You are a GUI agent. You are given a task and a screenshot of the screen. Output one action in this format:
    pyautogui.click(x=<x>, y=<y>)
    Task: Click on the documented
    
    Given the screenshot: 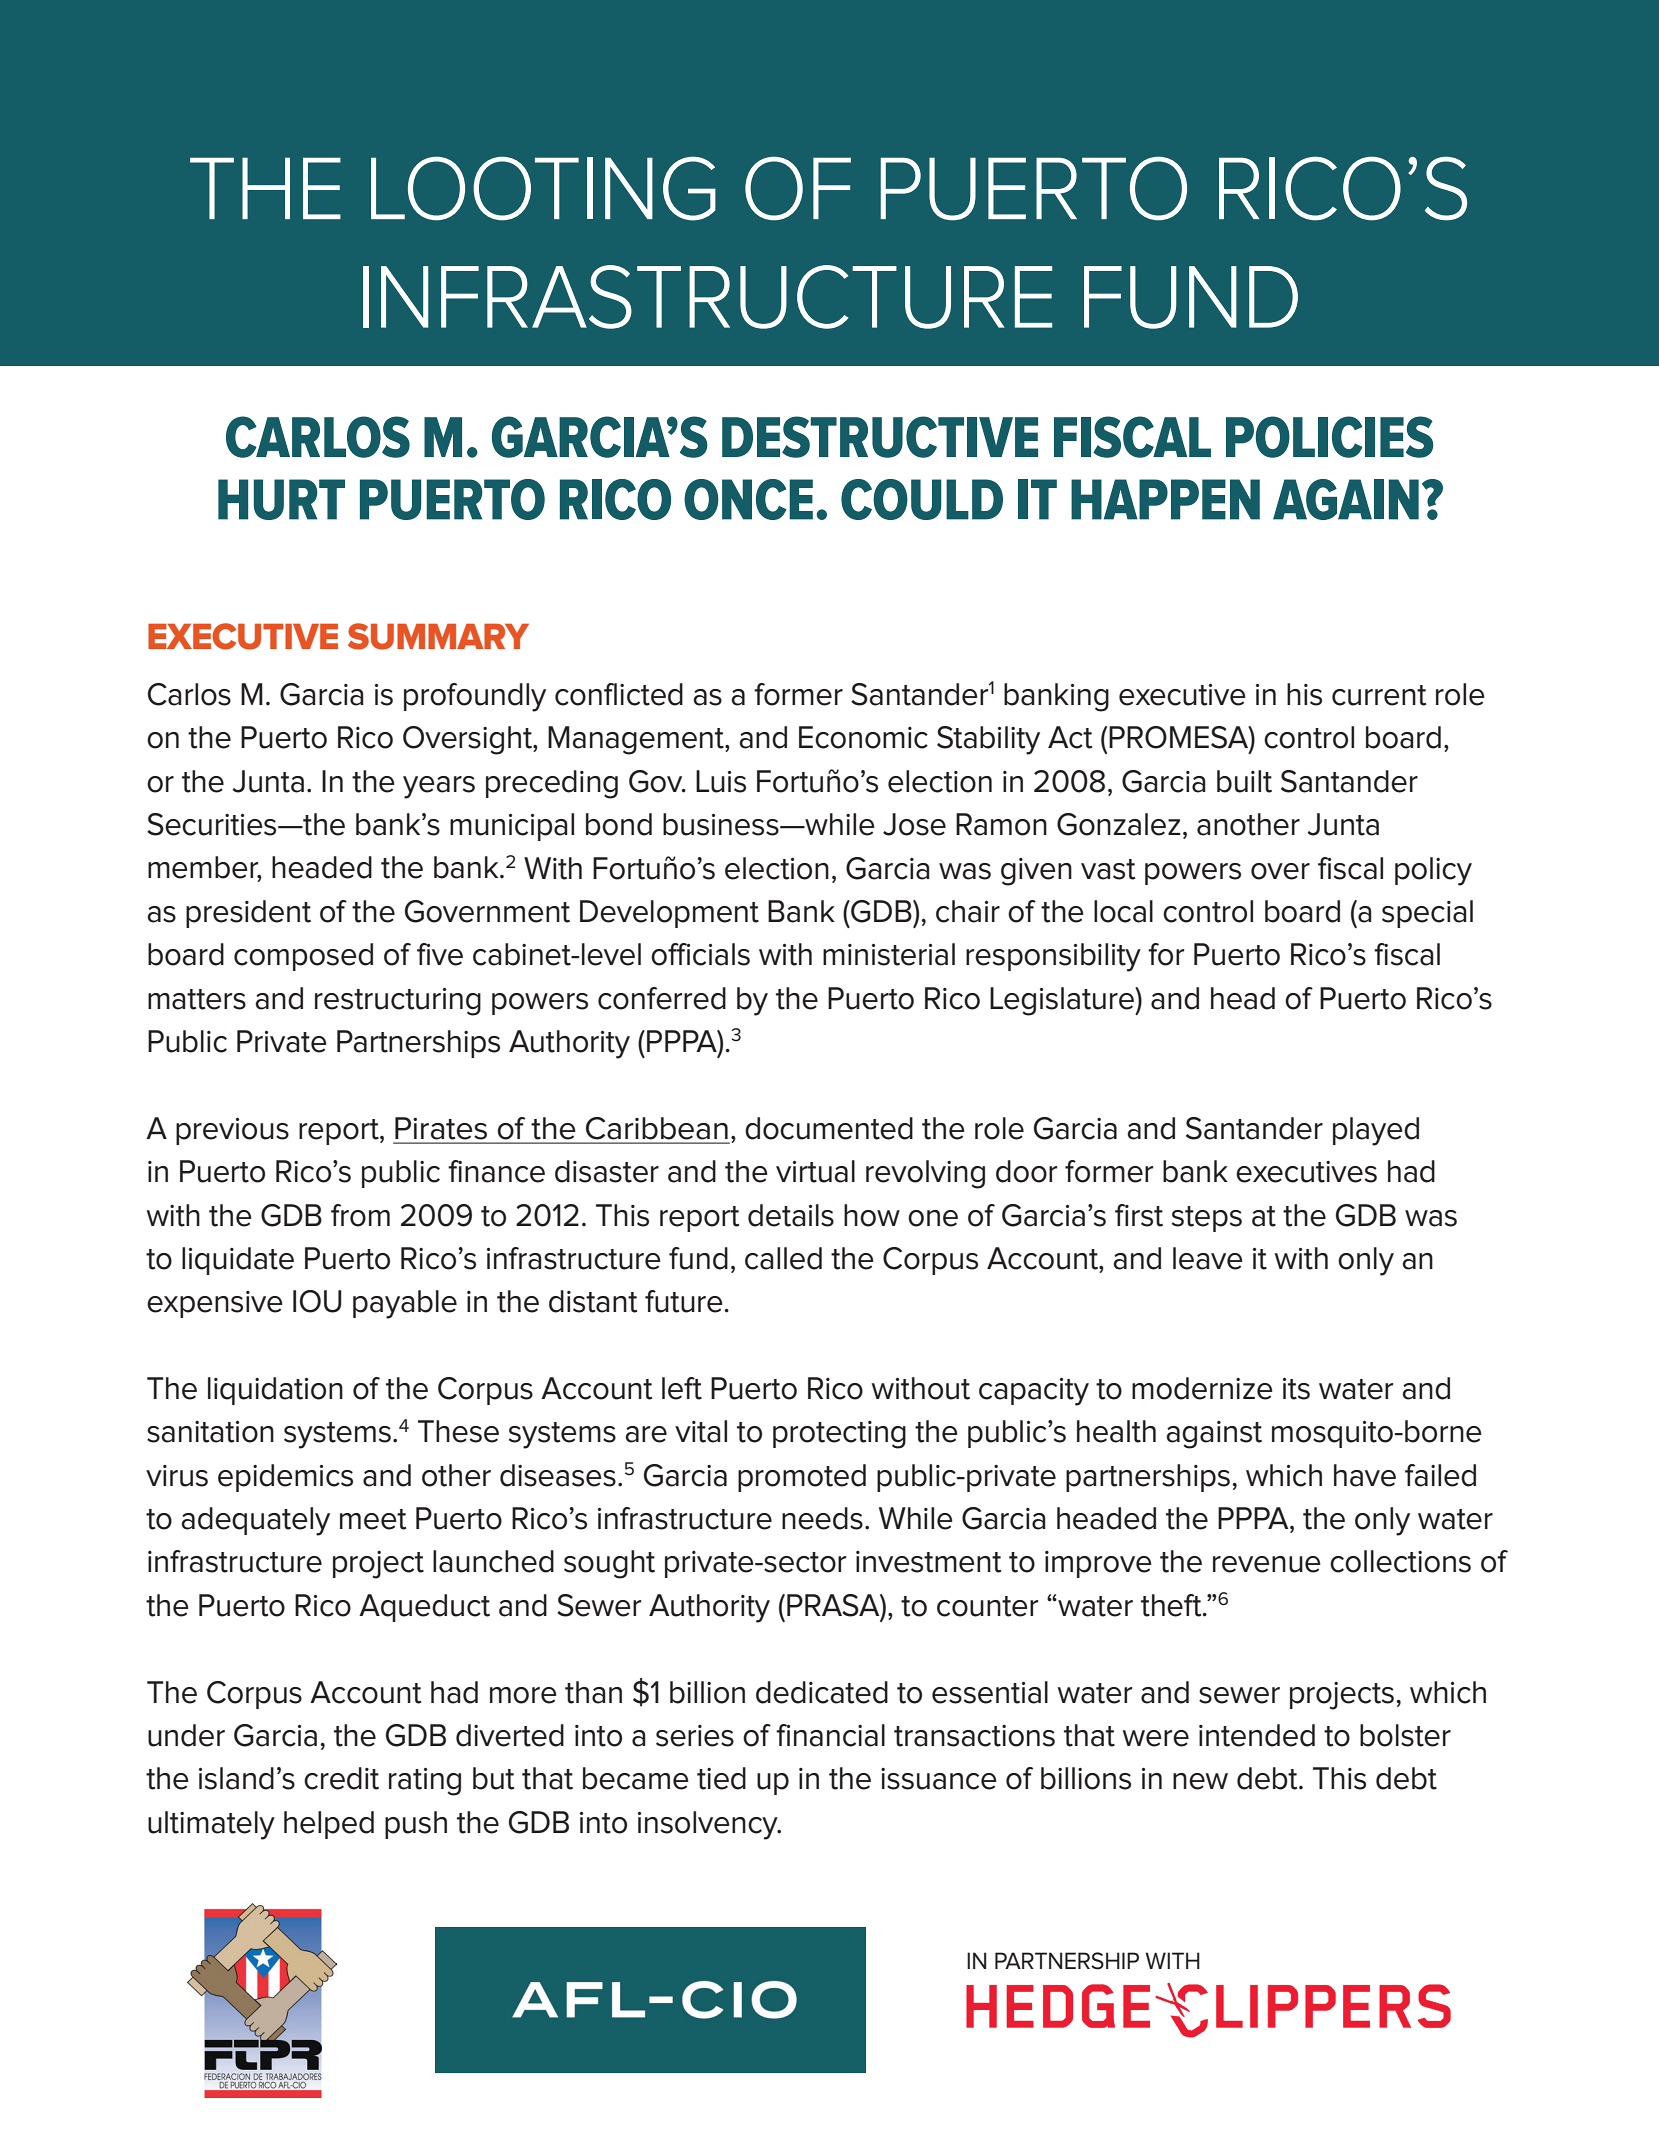 What is the action you would take?
    pyautogui.click(x=829, y=1128)
